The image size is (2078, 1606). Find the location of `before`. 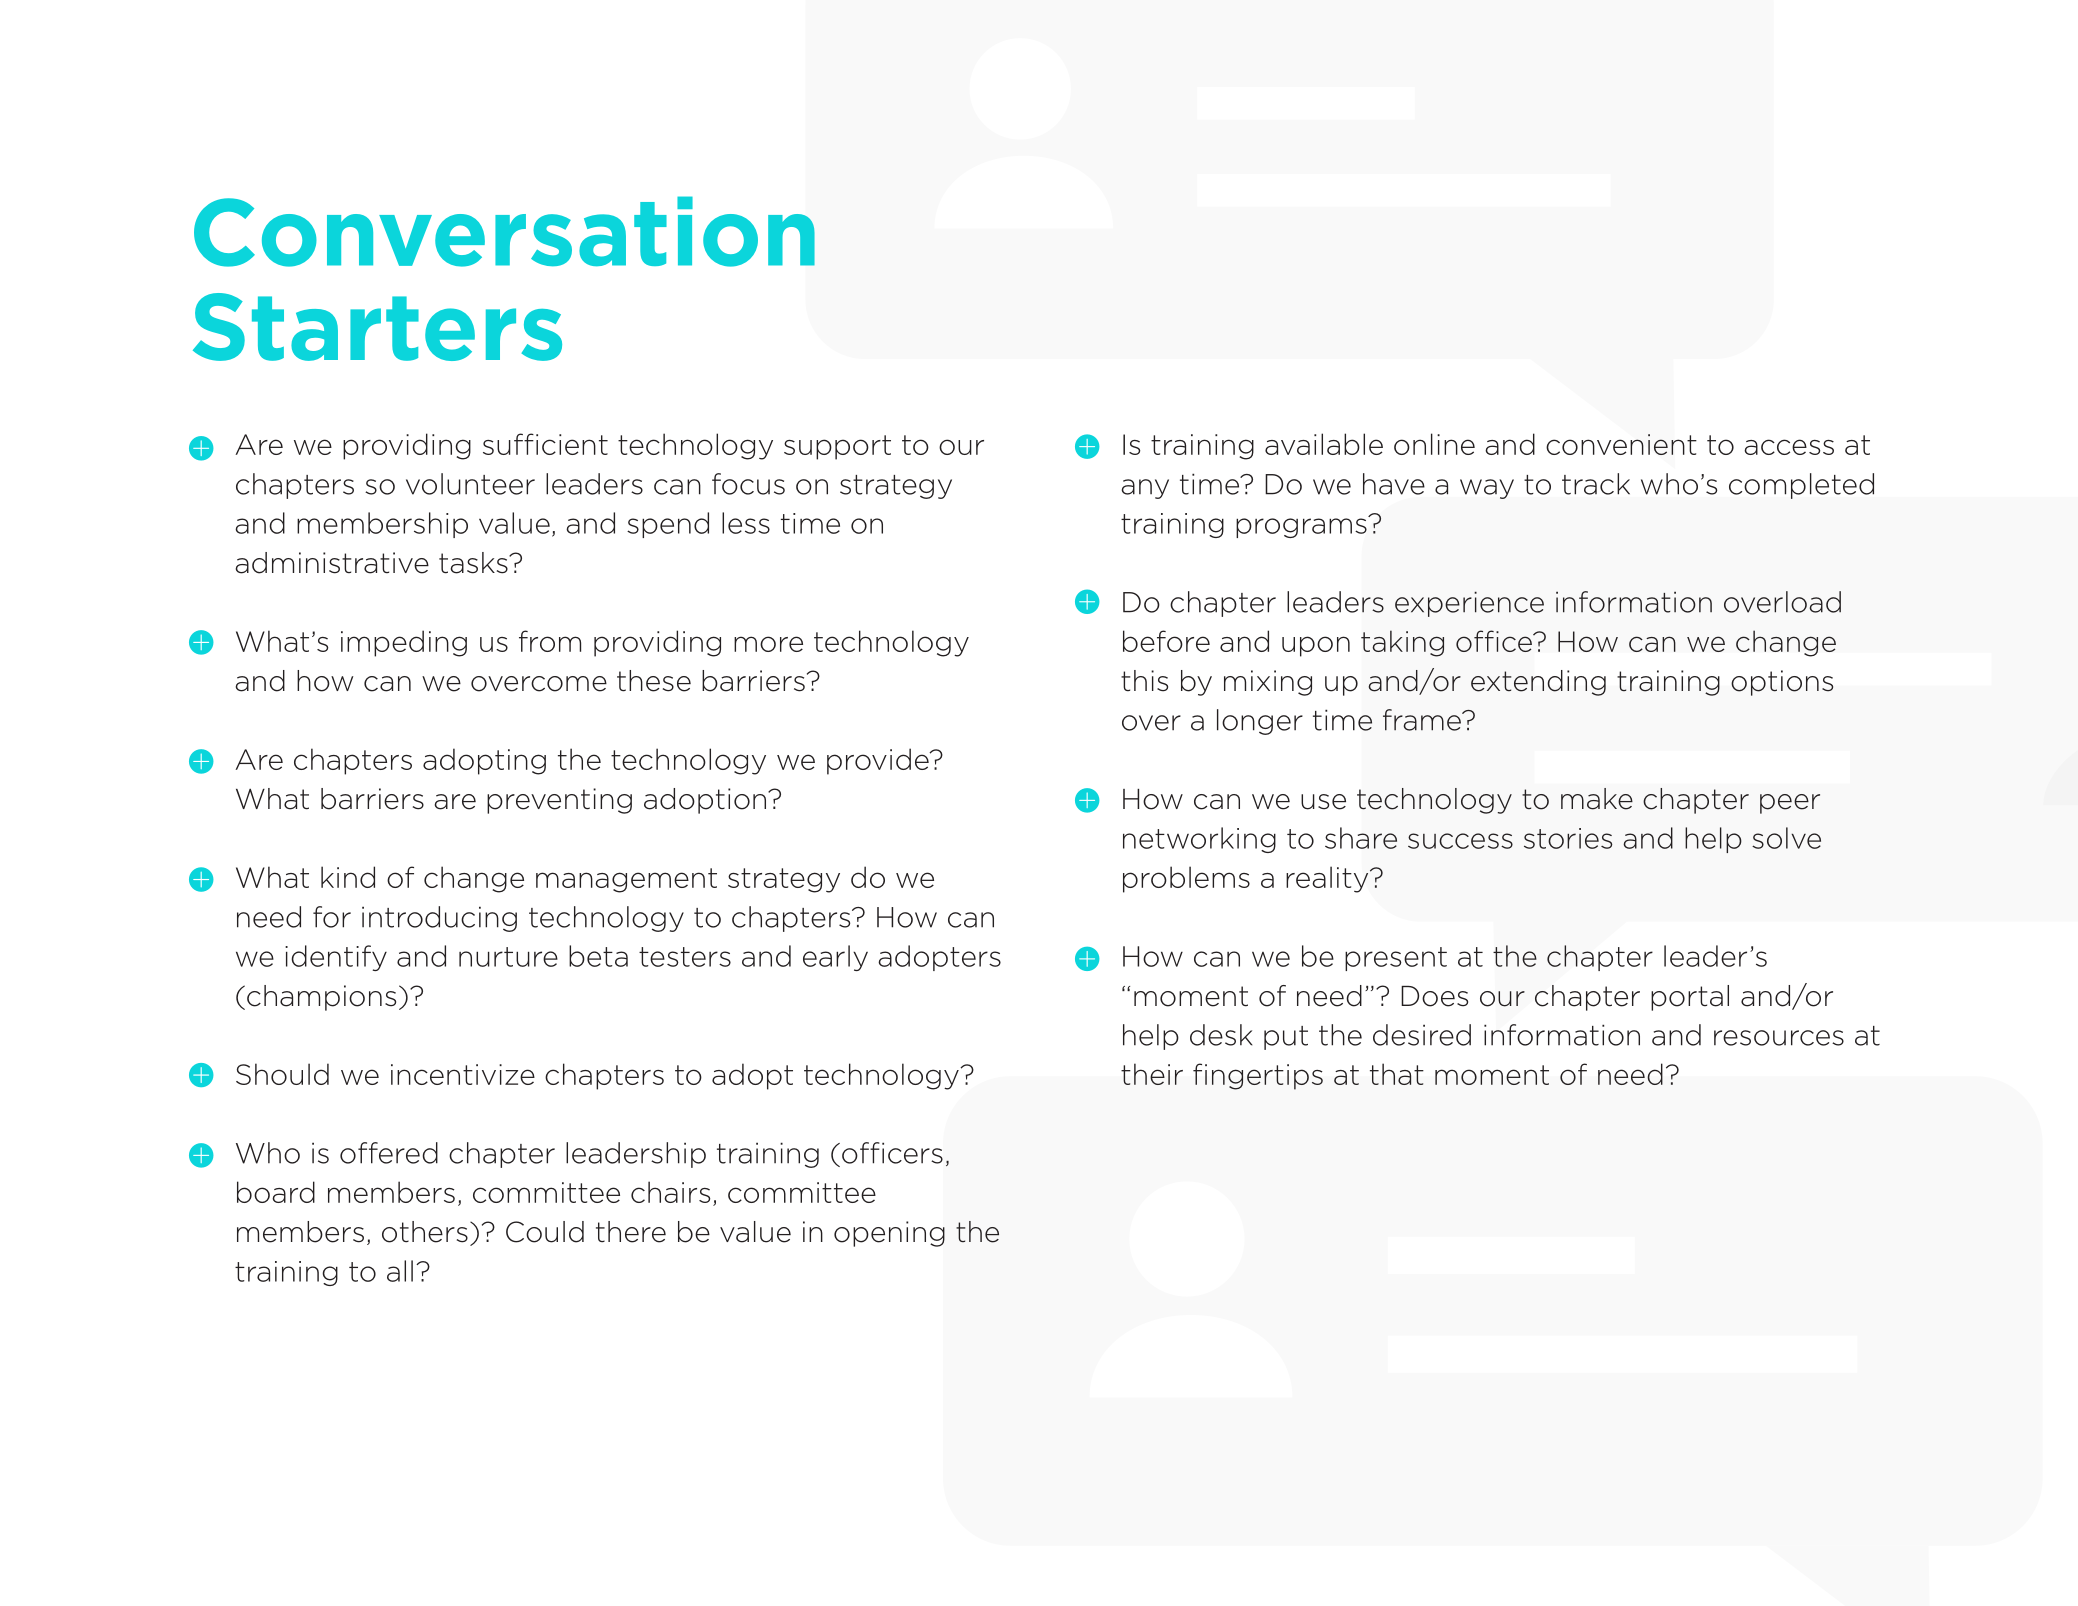

before is located at coordinates (1166, 641).
